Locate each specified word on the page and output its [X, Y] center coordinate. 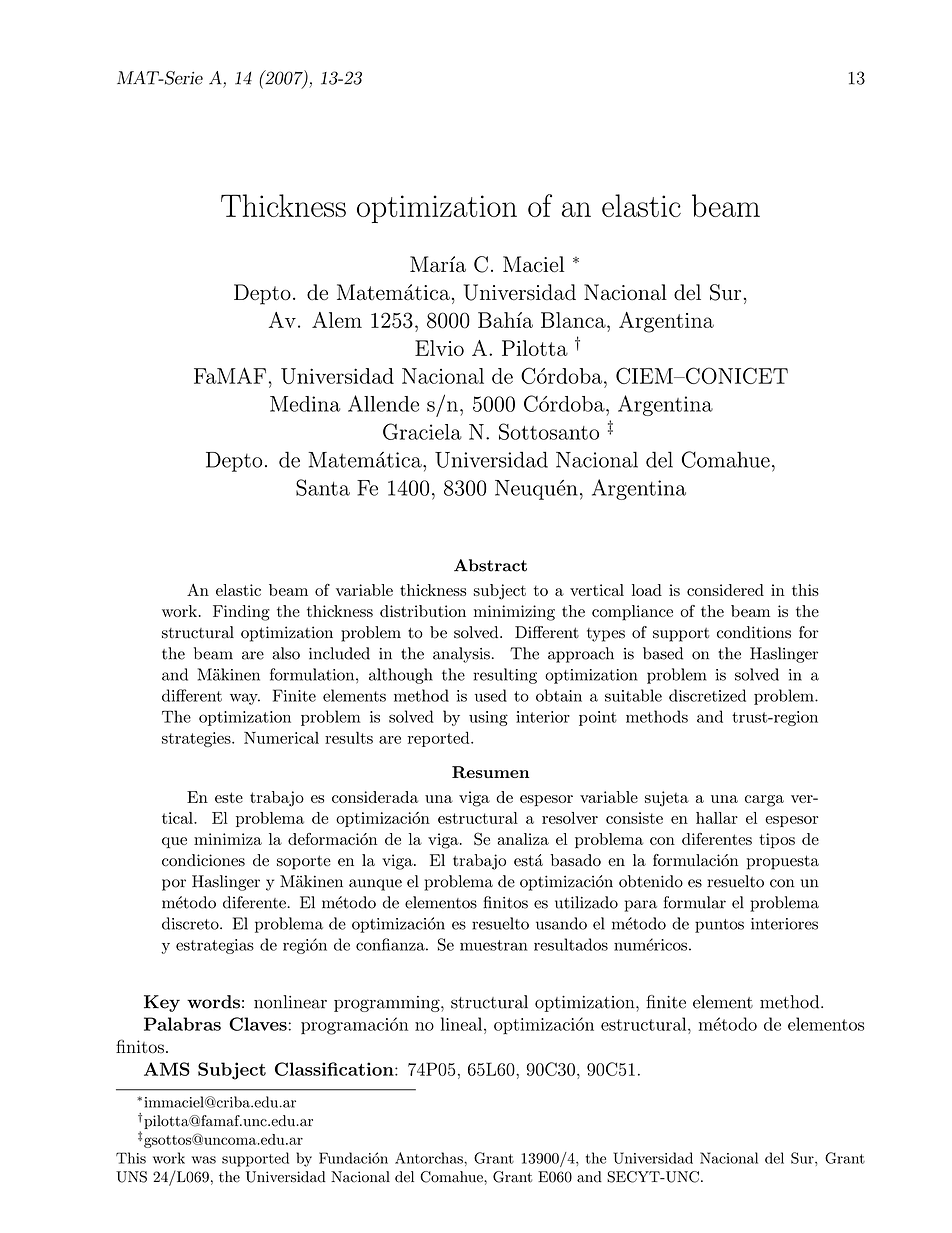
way [245, 699]
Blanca [574, 320]
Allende [383, 403]
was [204, 1160]
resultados [571, 944]
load [647, 590]
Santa [323, 487]
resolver [570, 818]
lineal [463, 1024]
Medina [305, 404]
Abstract [490, 565]
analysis [461, 655]
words [213, 1002]
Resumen [490, 772]
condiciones [203, 860]
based [663, 653]
